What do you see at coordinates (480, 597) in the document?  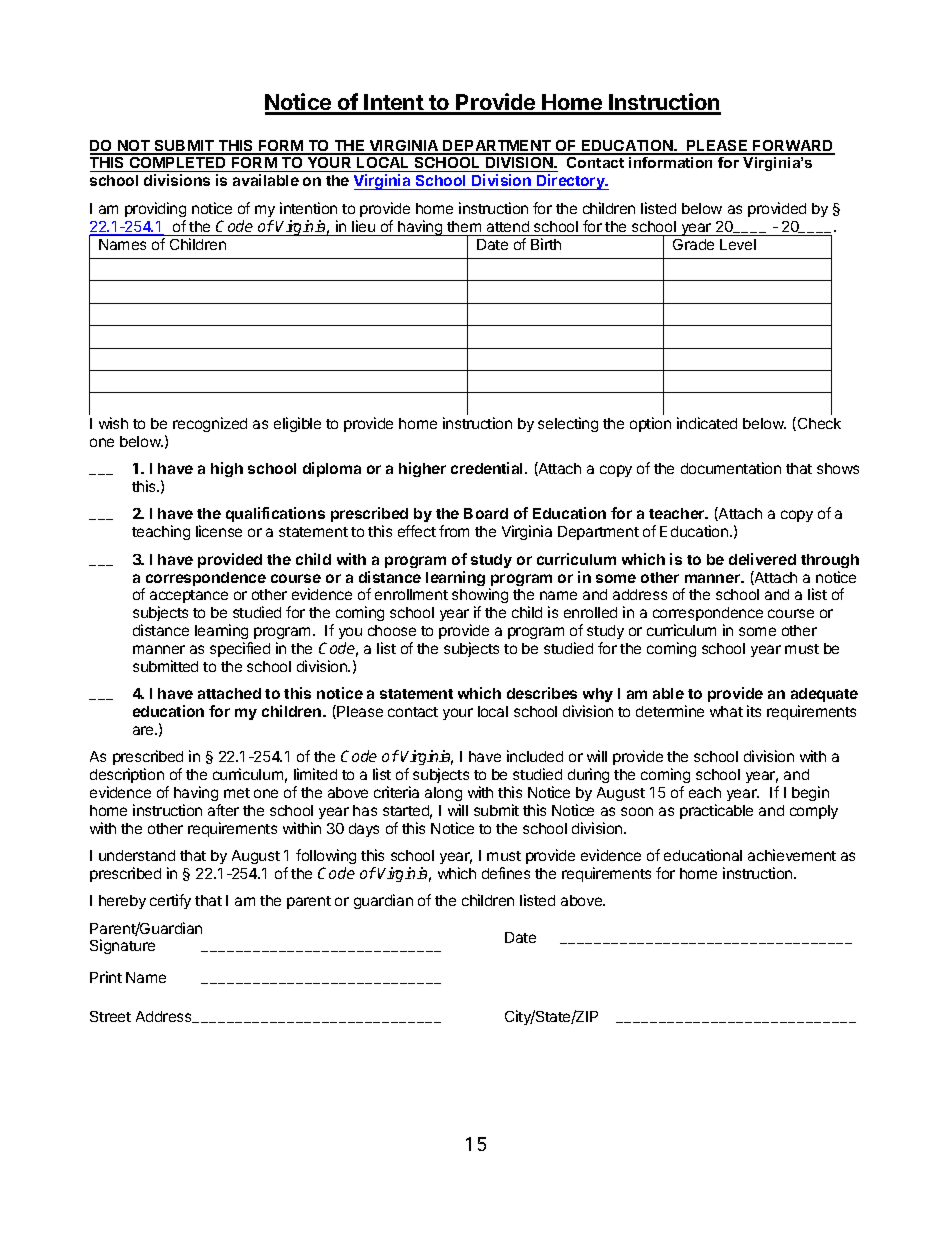 I see `showing` at bounding box center [480, 597].
